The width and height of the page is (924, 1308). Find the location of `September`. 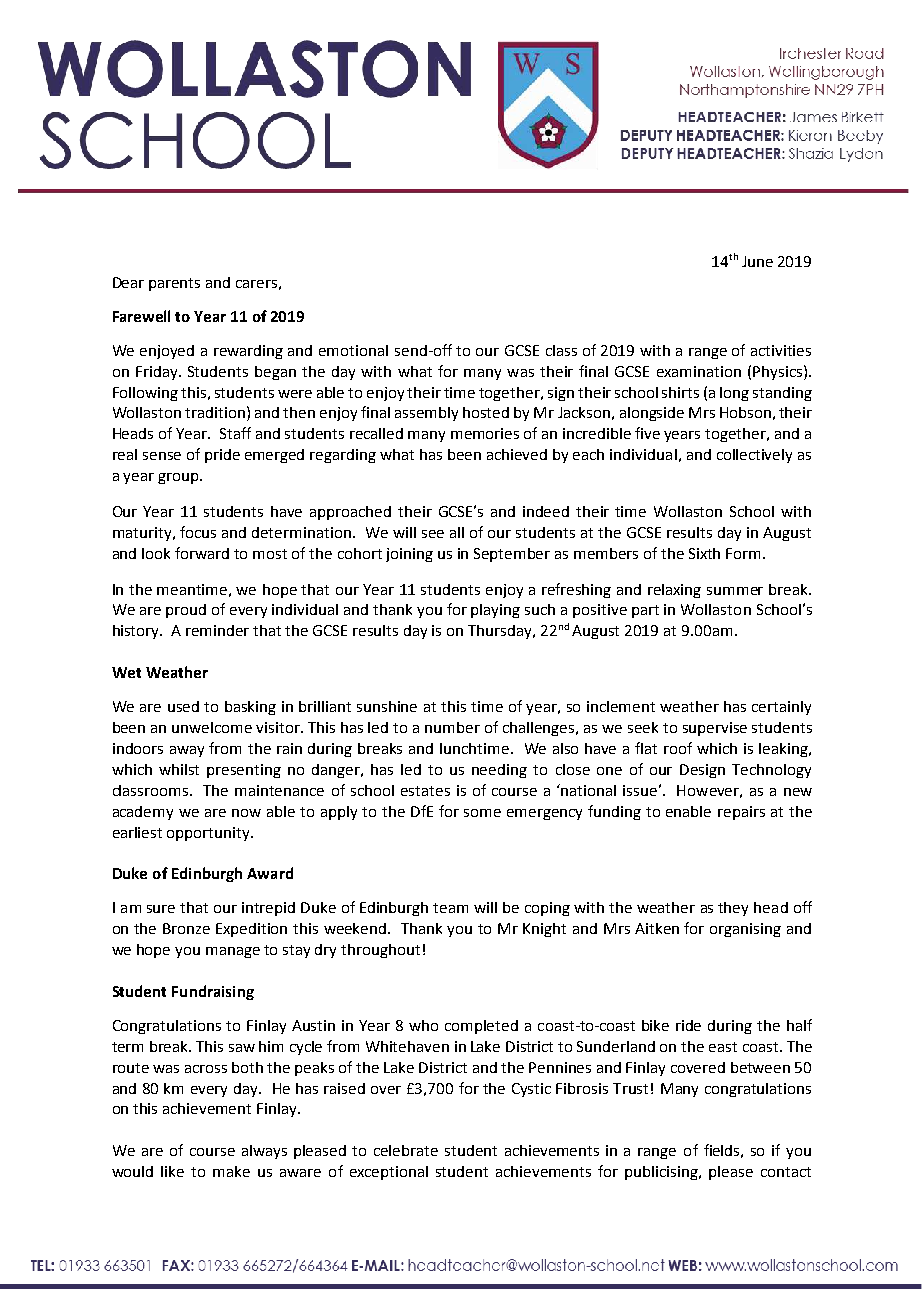

September is located at coordinates (512, 555).
